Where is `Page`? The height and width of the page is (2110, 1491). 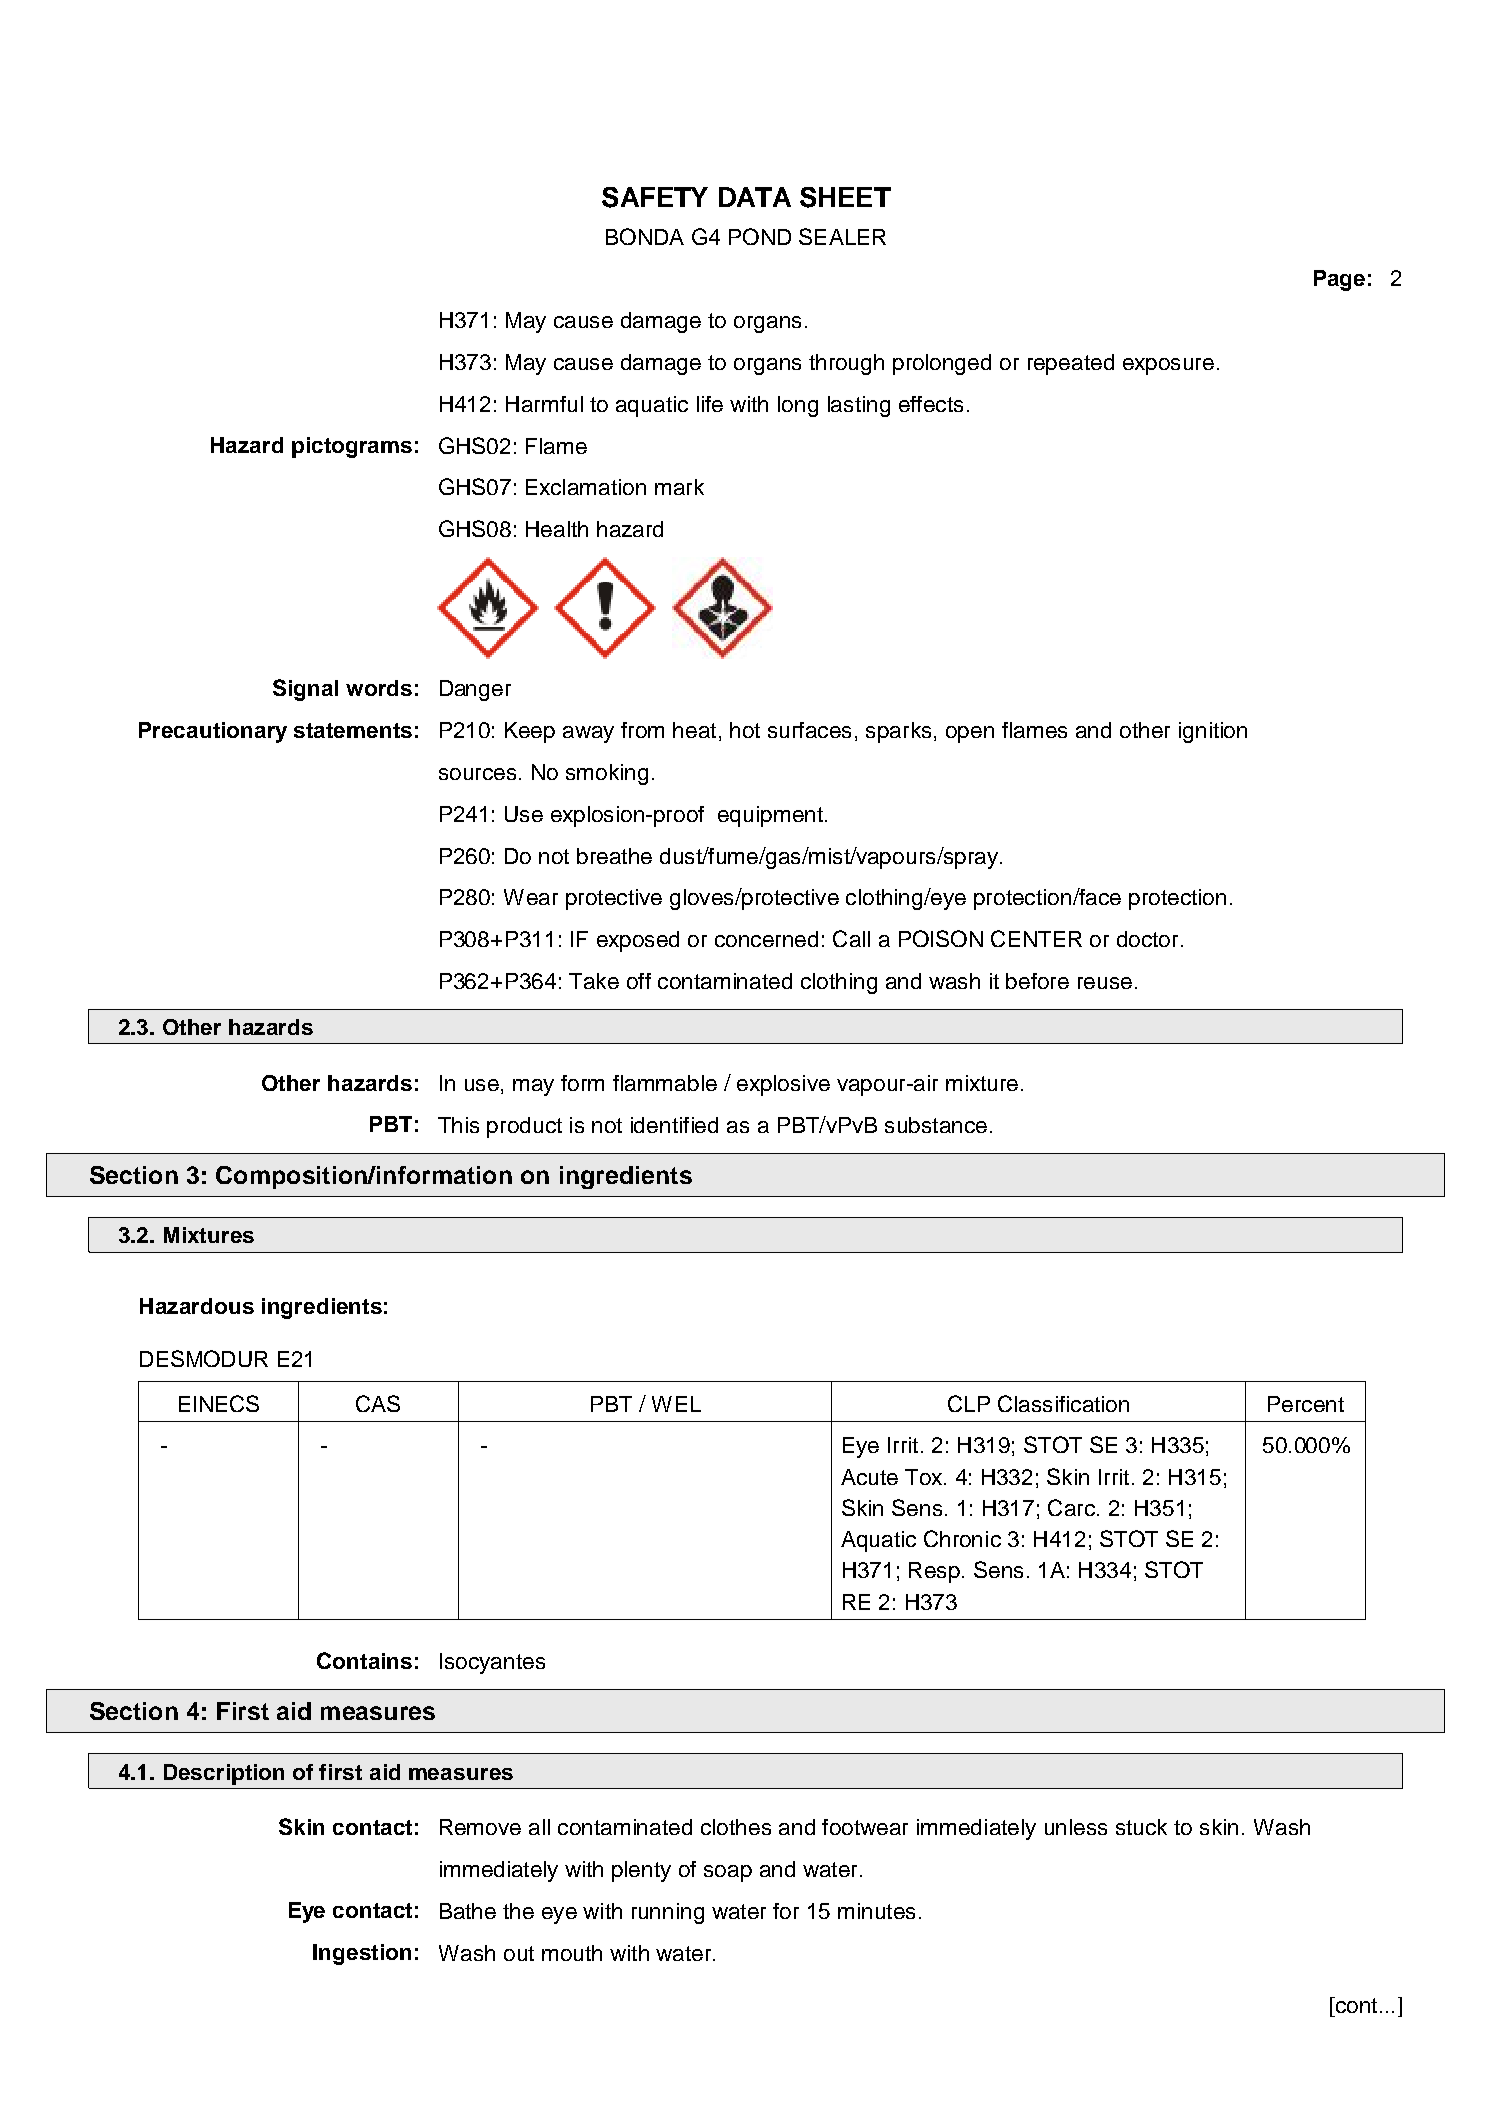 Page is located at coordinates (1339, 280).
